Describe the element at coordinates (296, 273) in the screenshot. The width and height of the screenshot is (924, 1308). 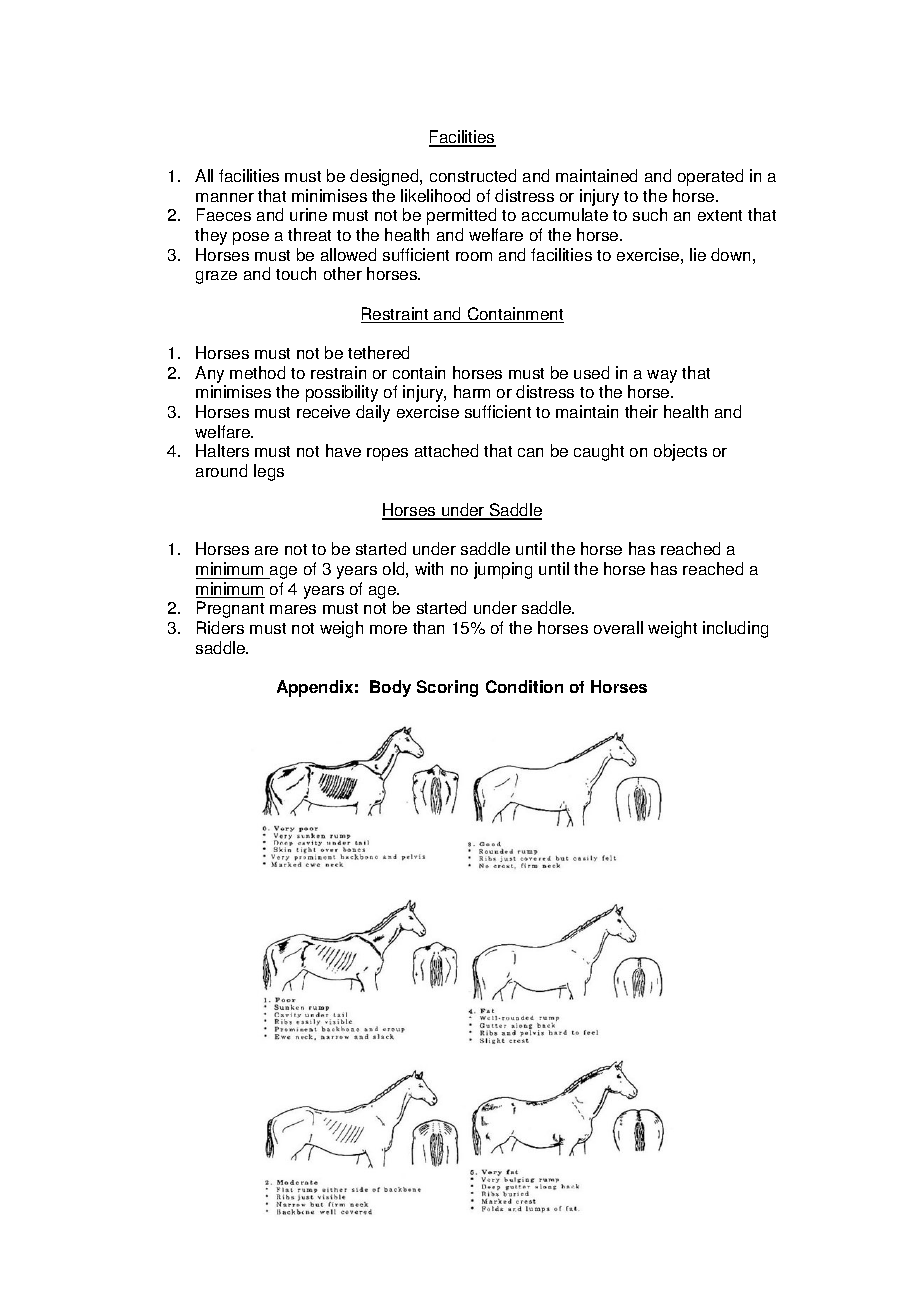
I see `touch` at that location.
